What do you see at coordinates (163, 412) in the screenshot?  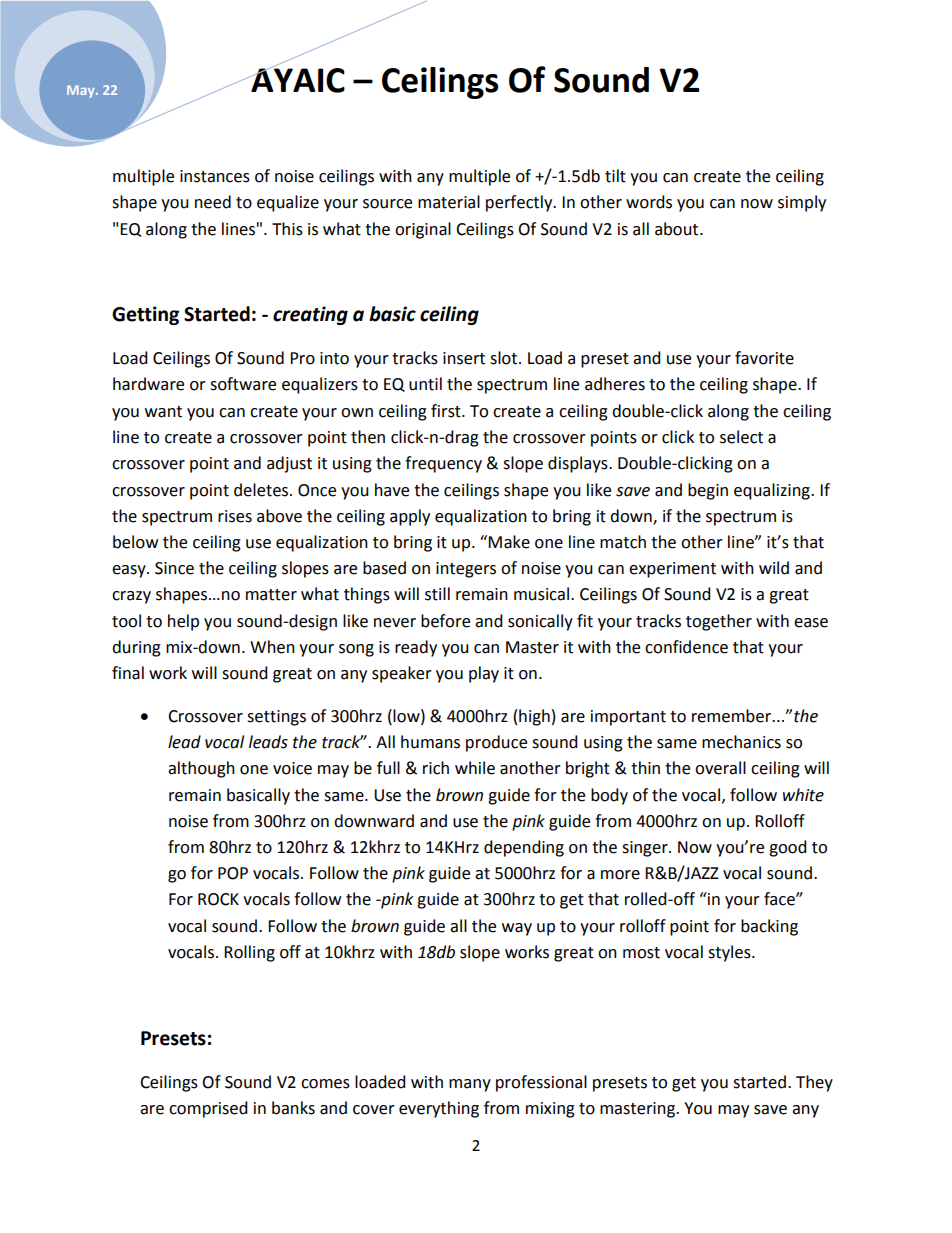 I see `want` at bounding box center [163, 412].
